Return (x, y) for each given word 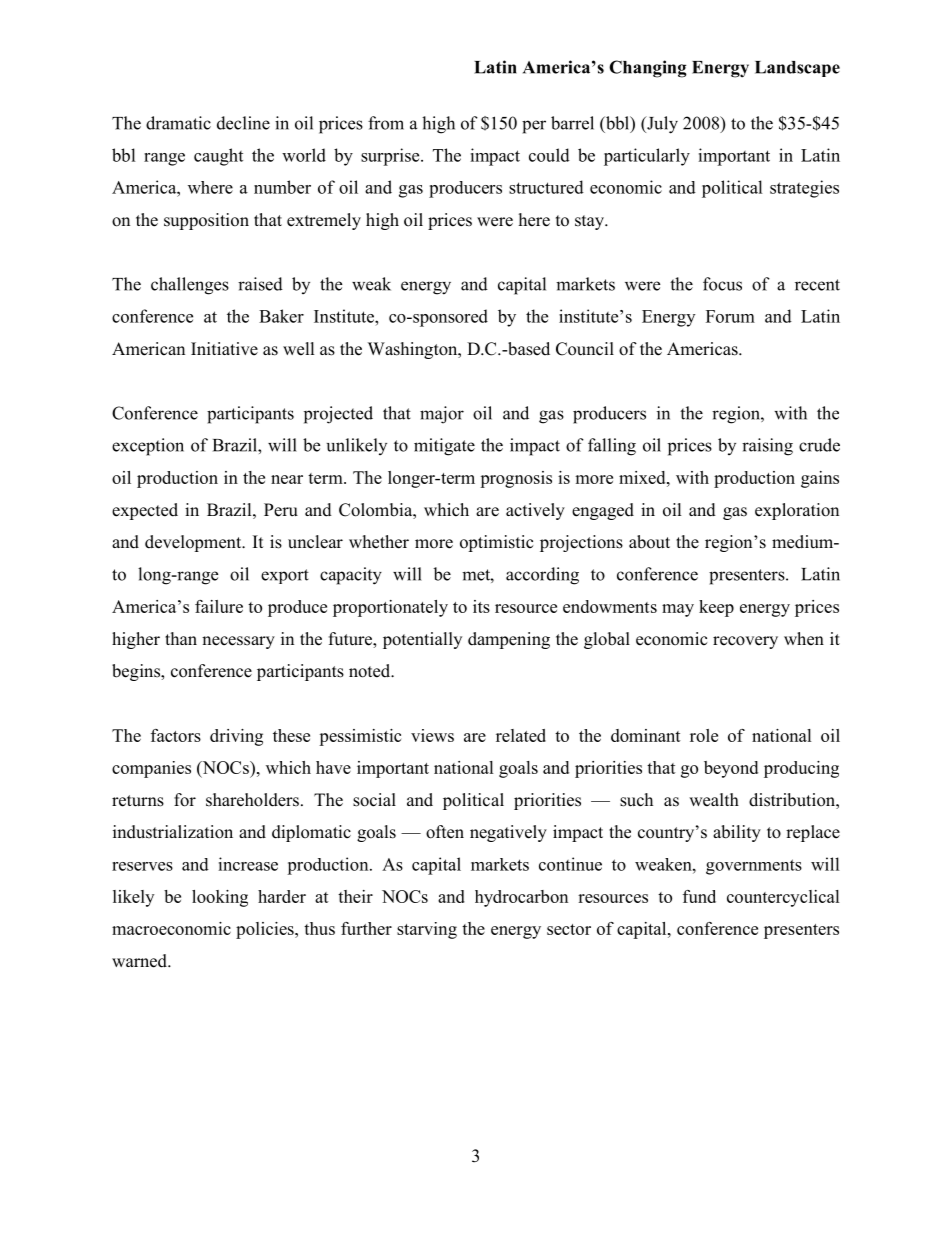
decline (243, 123)
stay (590, 222)
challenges (190, 286)
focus (722, 284)
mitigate (444, 447)
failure (219, 606)
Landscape (797, 69)
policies (266, 930)
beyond (731, 769)
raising (767, 447)
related (521, 735)
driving (236, 737)
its (481, 606)
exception (148, 447)
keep (716, 608)
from (386, 123)
